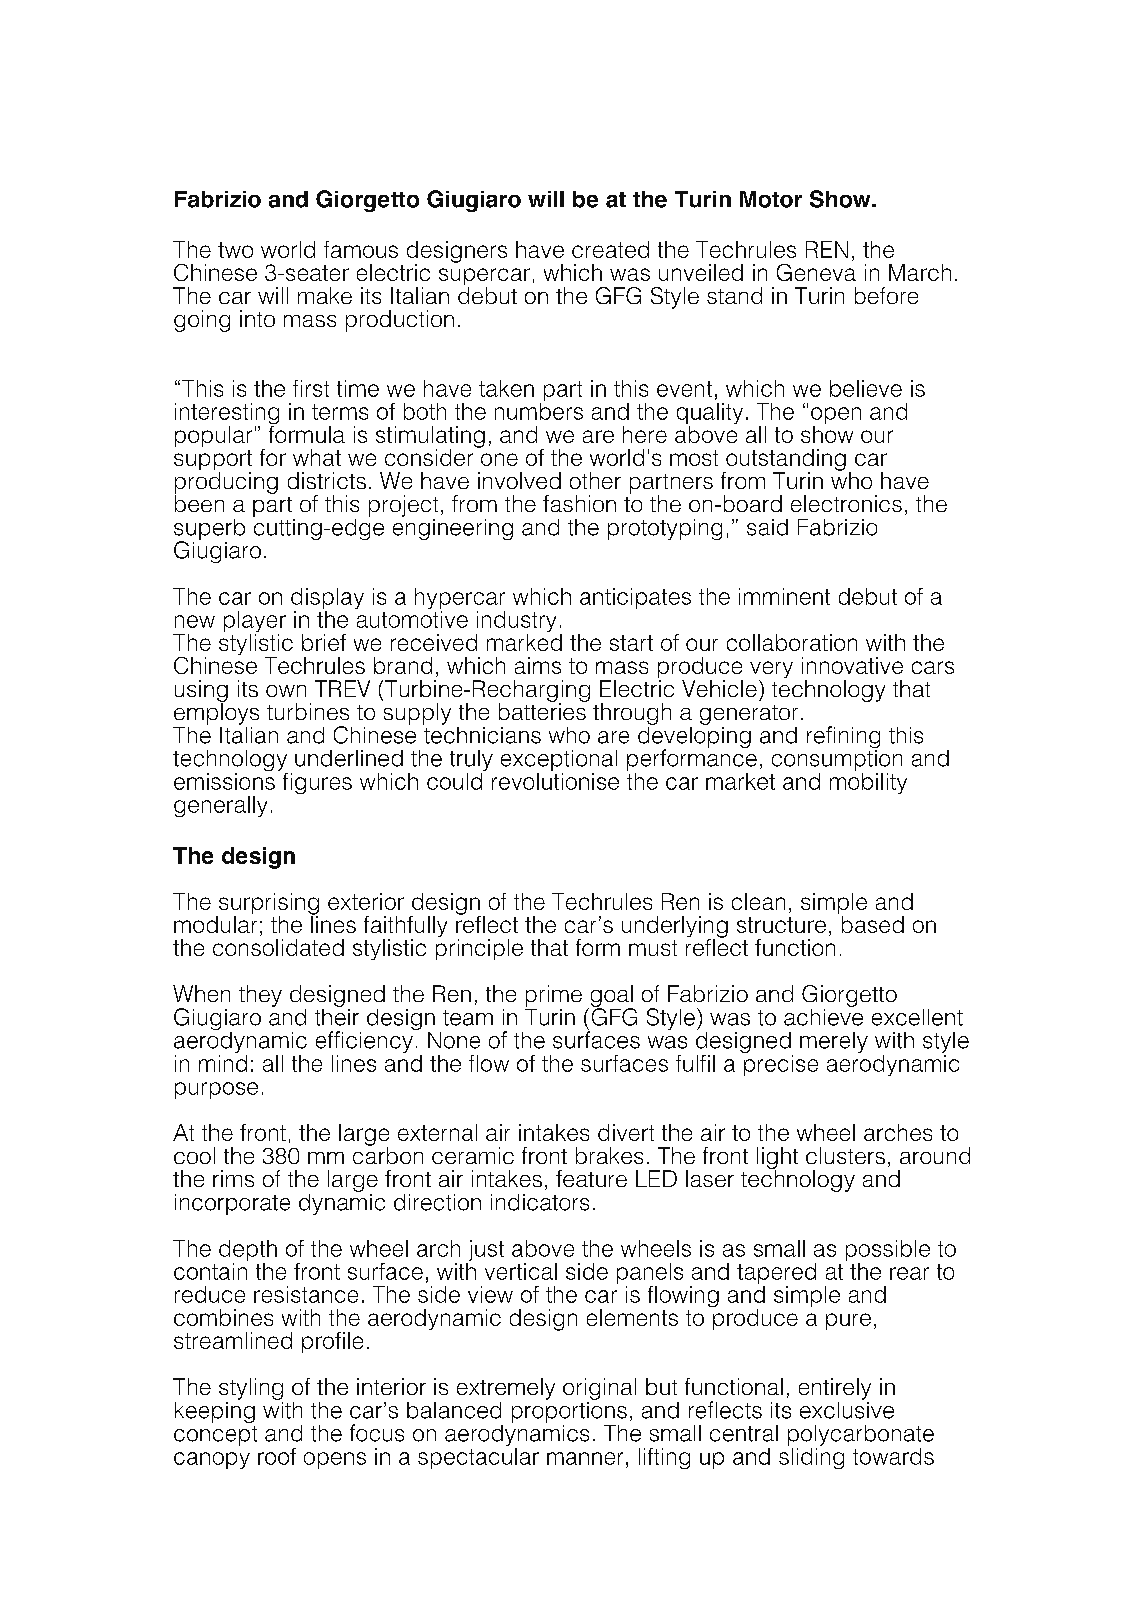 This document has width=1146, height=1622. What do you see at coordinates (610, 249) in the document?
I see `created` at bounding box center [610, 249].
